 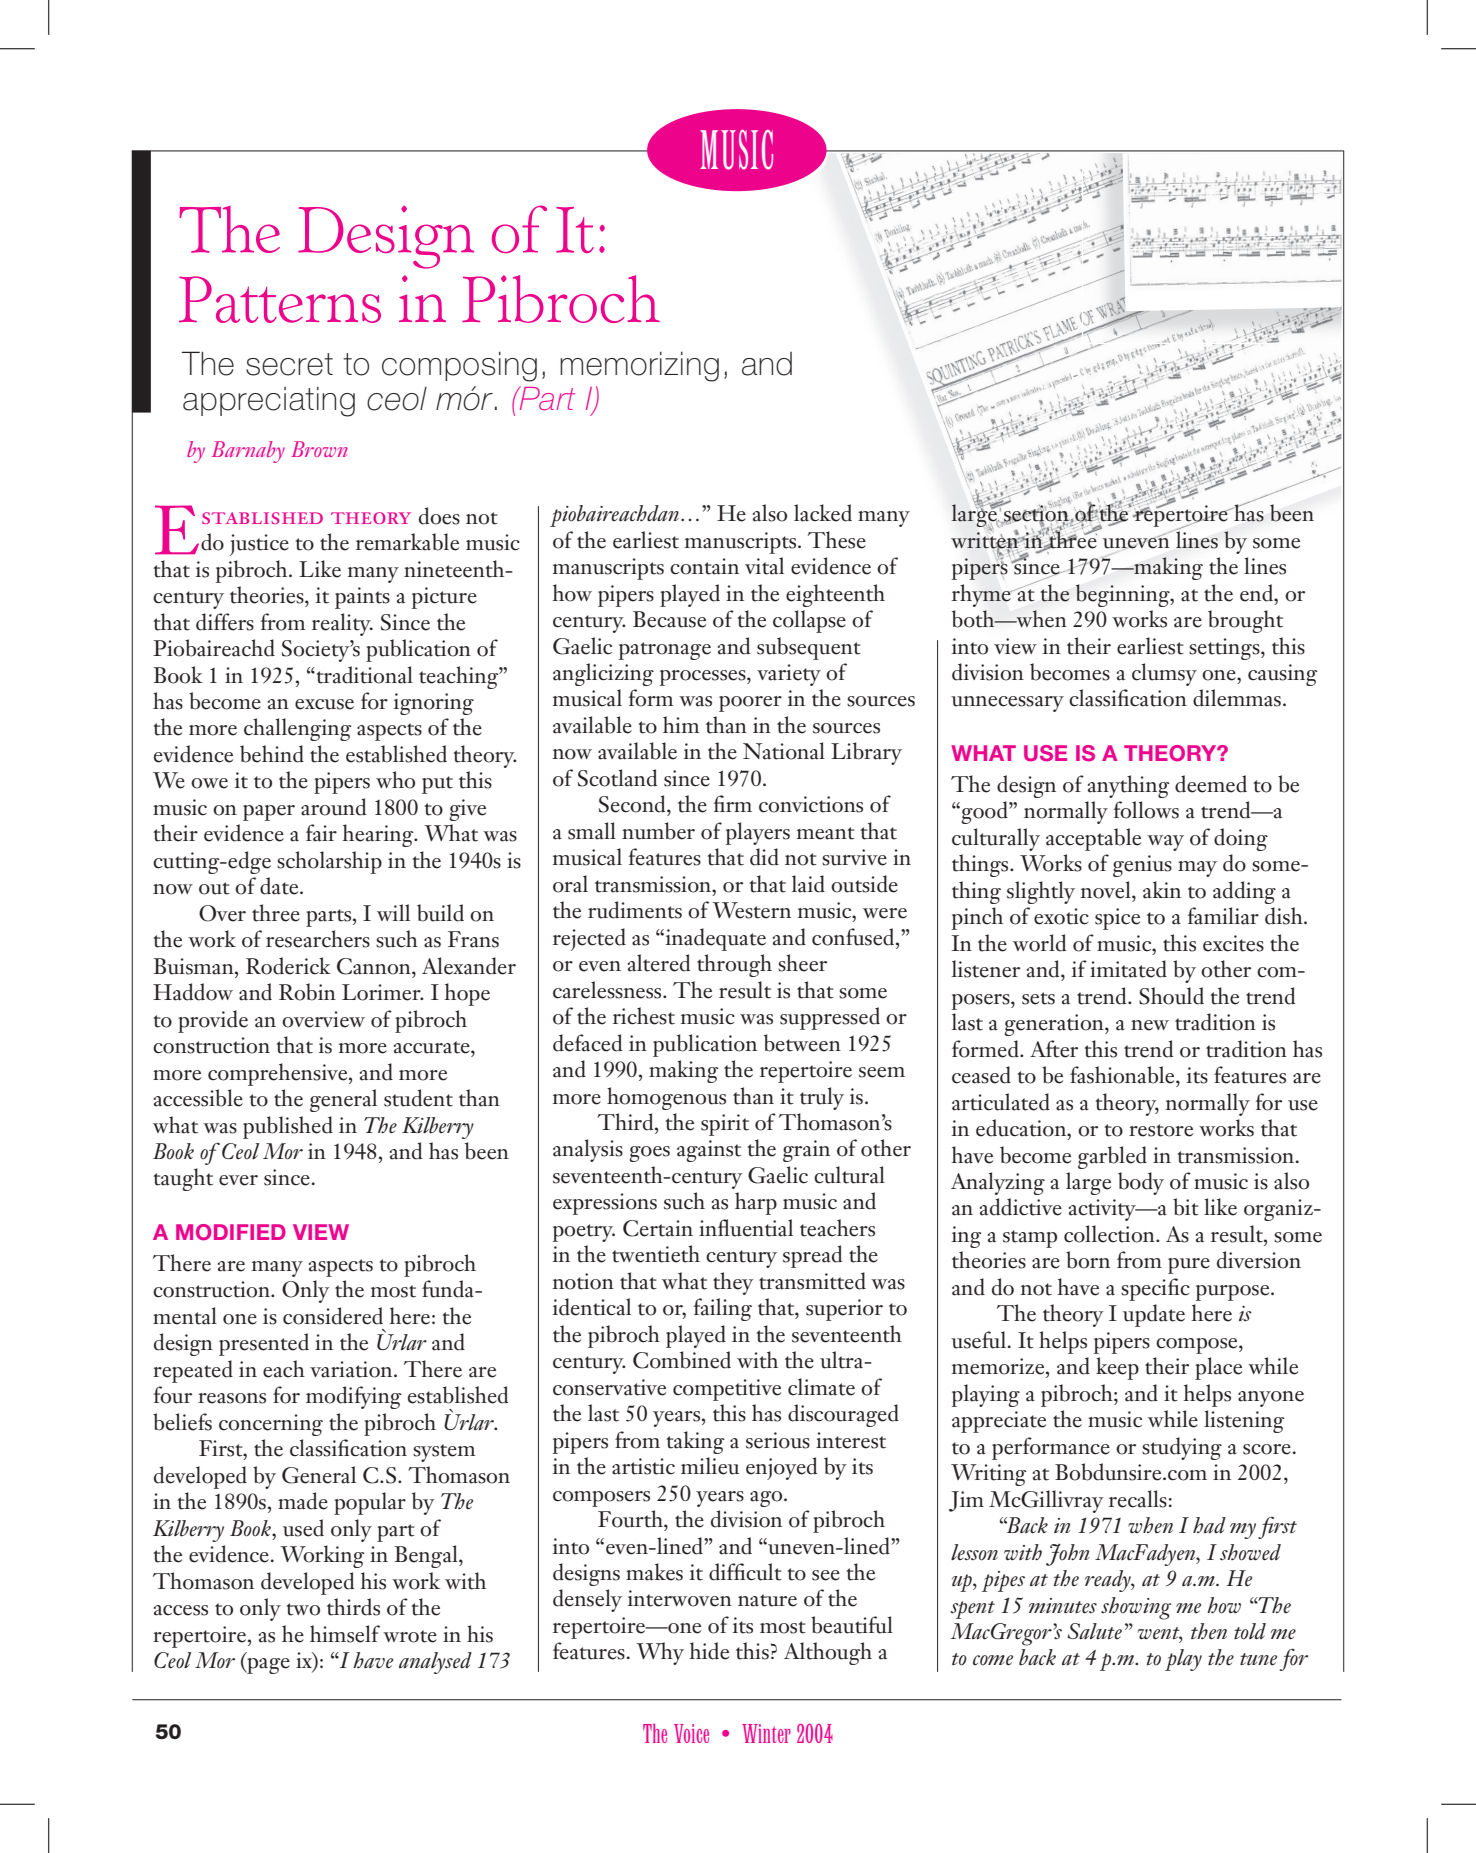 I want to click on through, so click(x=734, y=965).
